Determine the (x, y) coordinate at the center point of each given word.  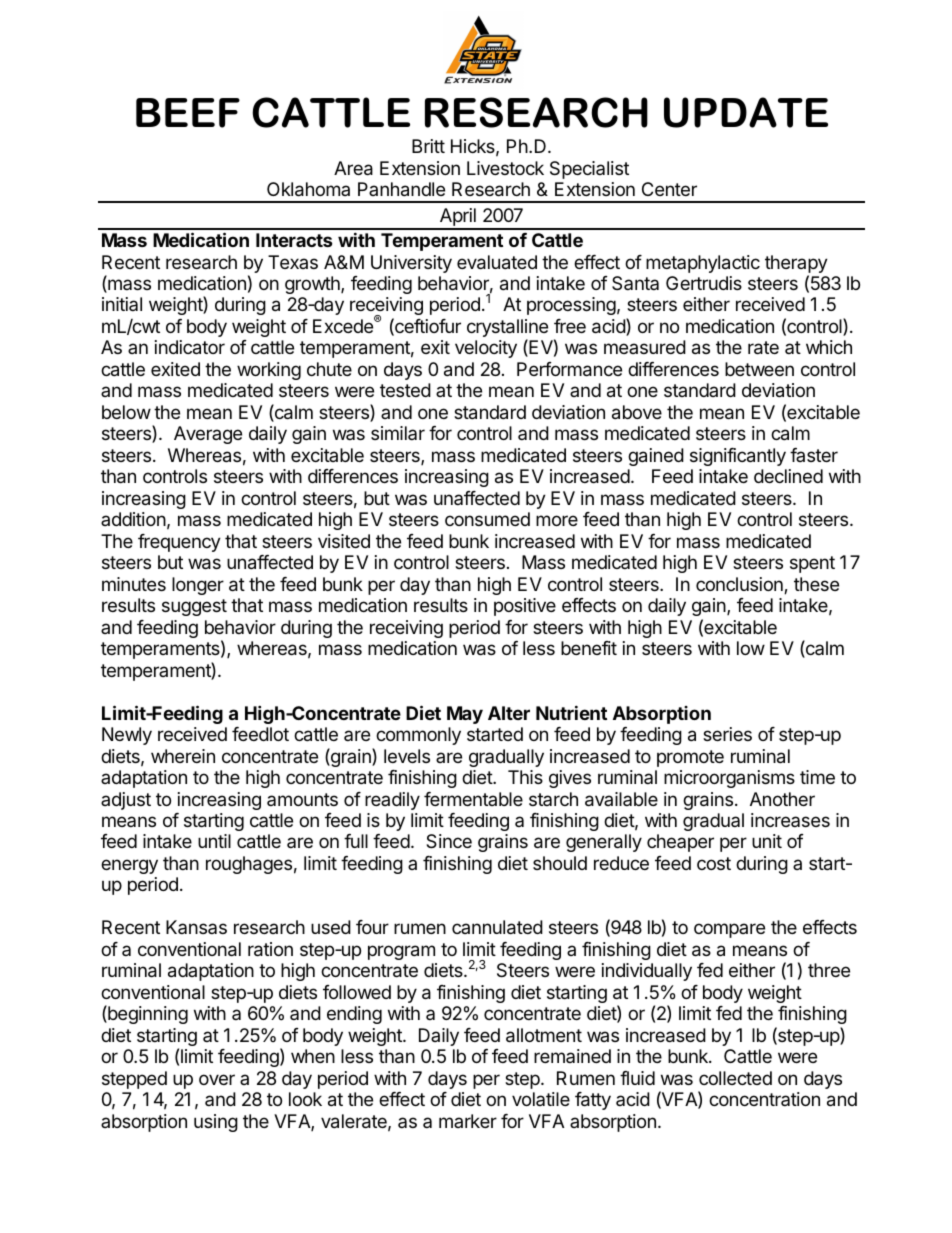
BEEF (188, 113)
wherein (183, 756)
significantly (738, 457)
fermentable (473, 799)
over (217, 1079)
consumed (487, 519)
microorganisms (729, 779)
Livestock (505, 168)
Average (208, 435)
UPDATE (746, 112)
